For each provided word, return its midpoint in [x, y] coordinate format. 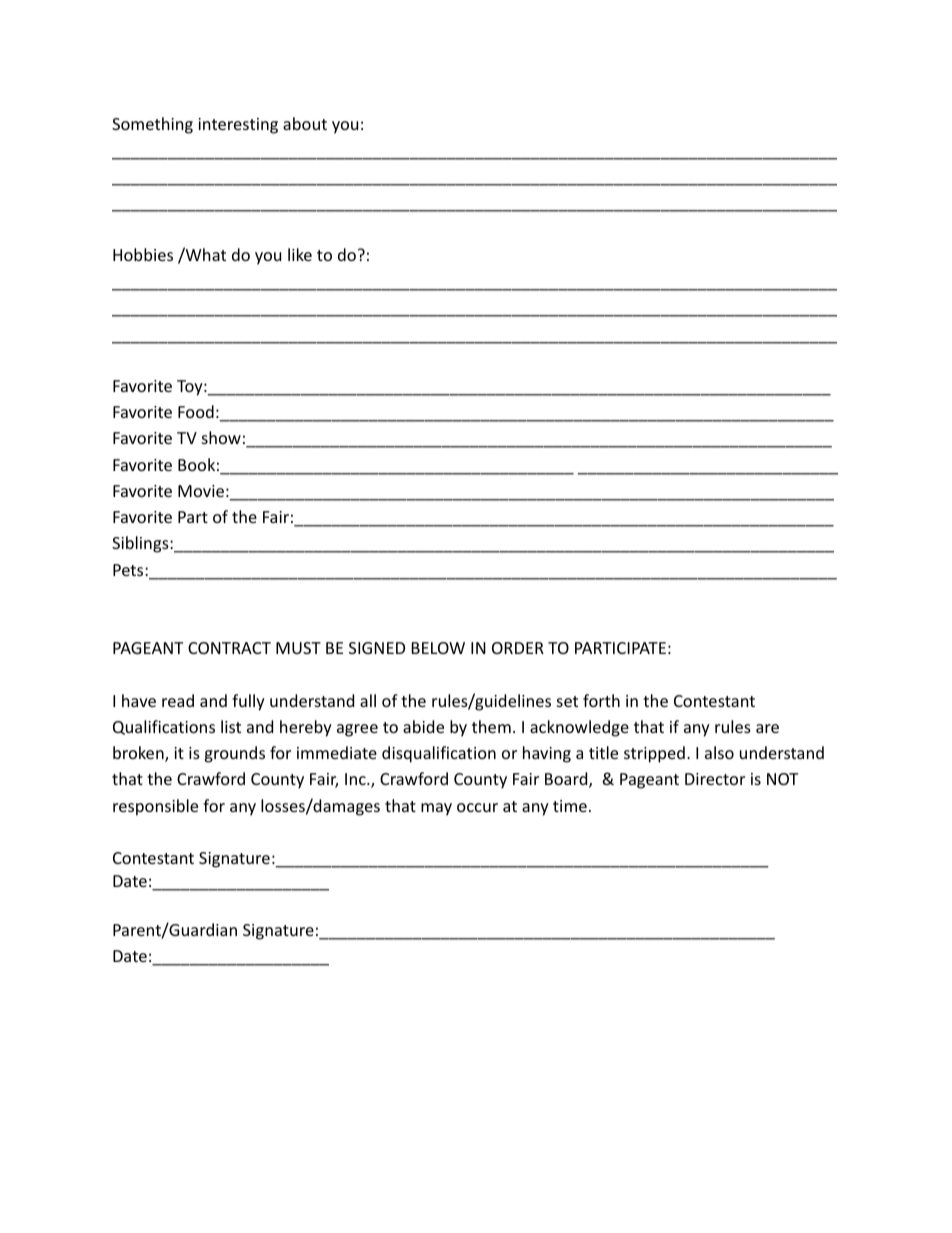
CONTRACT [229, 648]
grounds [234, 754]
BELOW [438, 648]
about [305, 123]
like [300, 254]
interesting [238, 126]
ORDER [518, 648]
